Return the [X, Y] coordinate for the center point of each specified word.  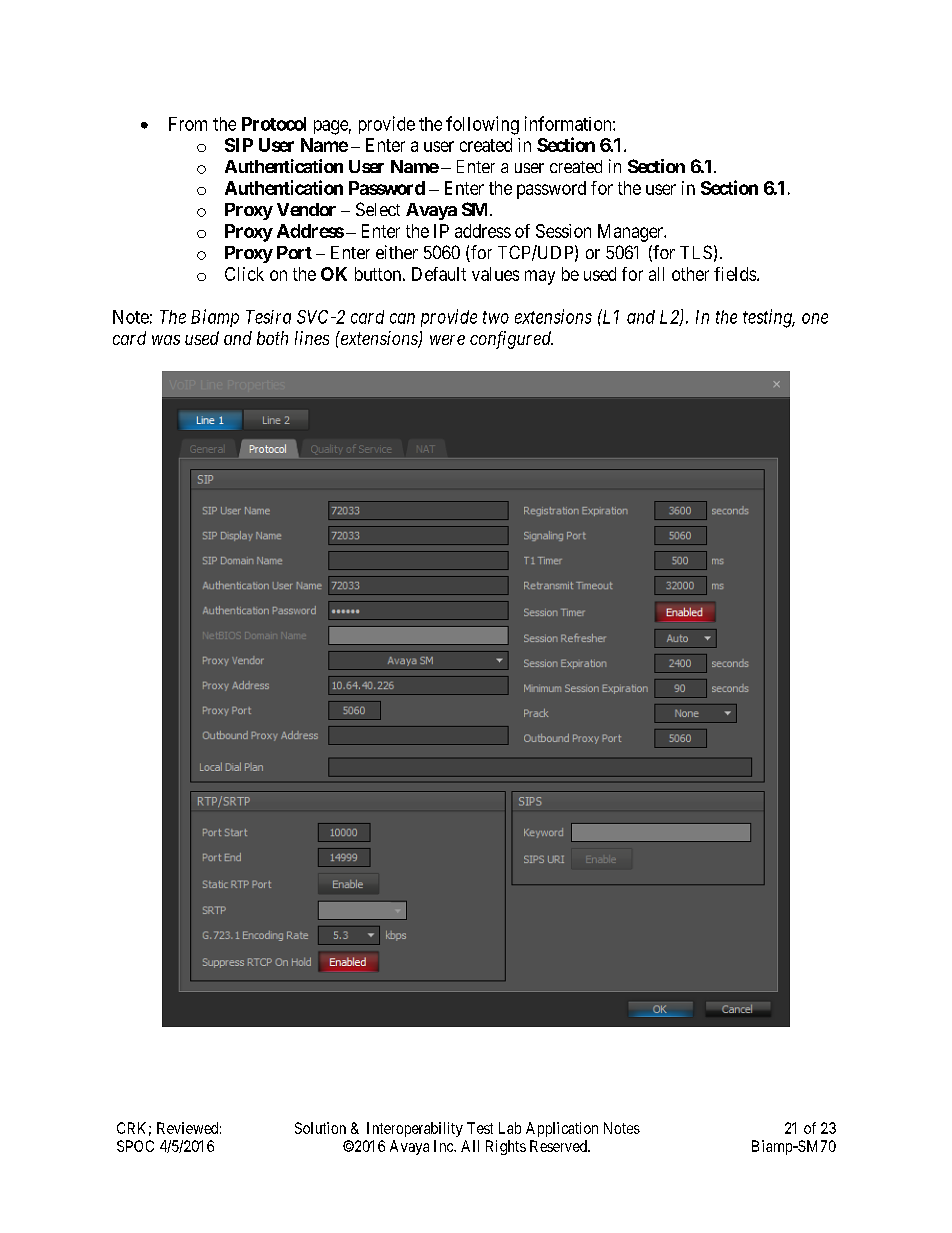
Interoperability [415, 1129]
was [166, 340]
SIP [239, 145]
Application [562, 1129]
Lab [510, 1128]
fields [735, 274]
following [482, 125]
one [815, 318]
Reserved [559, 1146]
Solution [320, 1128]
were [447, 340]
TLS [696, 252]
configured [511, 340]
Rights [506, 1147]
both [272, 338]
